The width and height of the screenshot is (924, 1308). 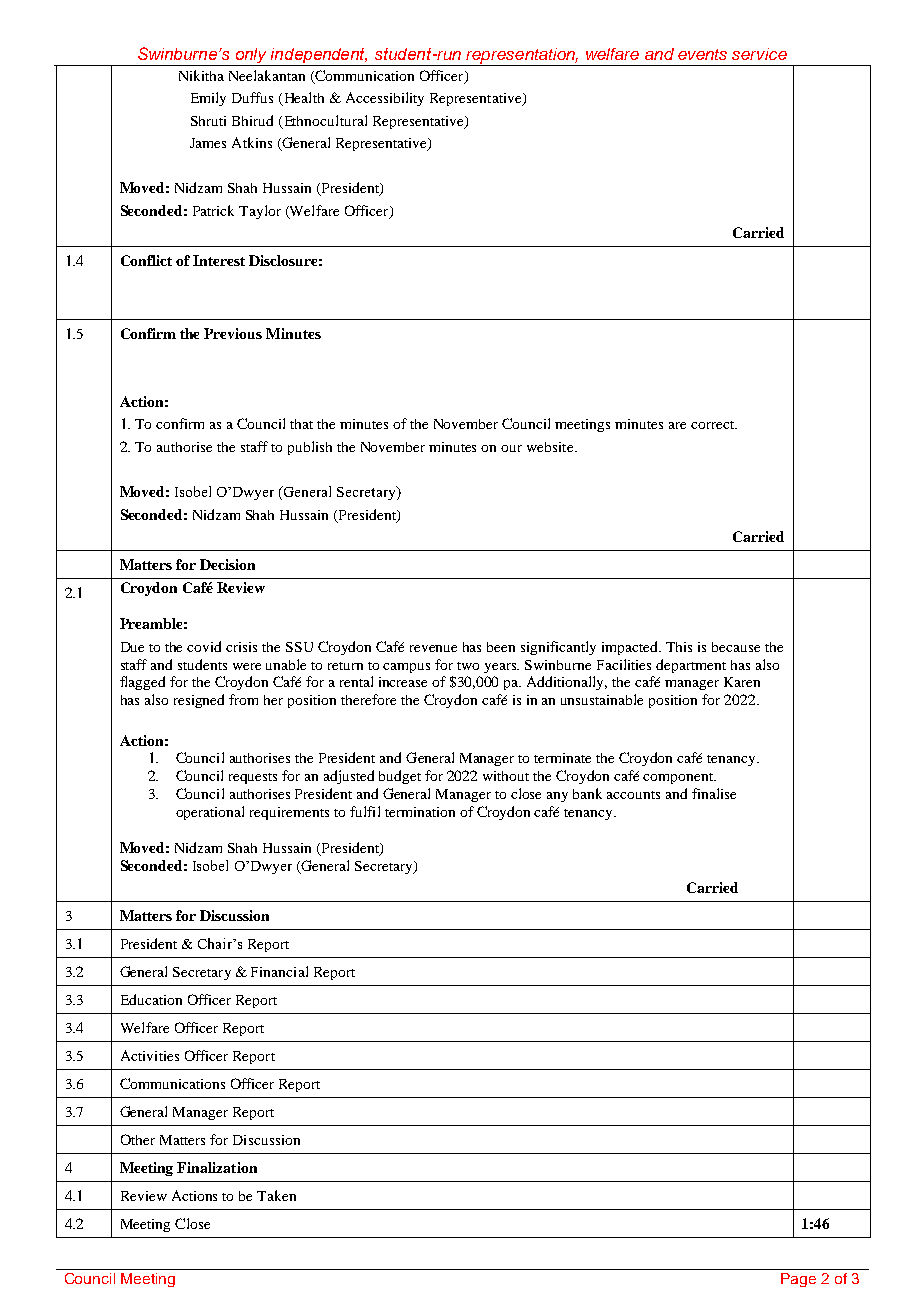 I want to click on covid, so click(x=204, y=646).
